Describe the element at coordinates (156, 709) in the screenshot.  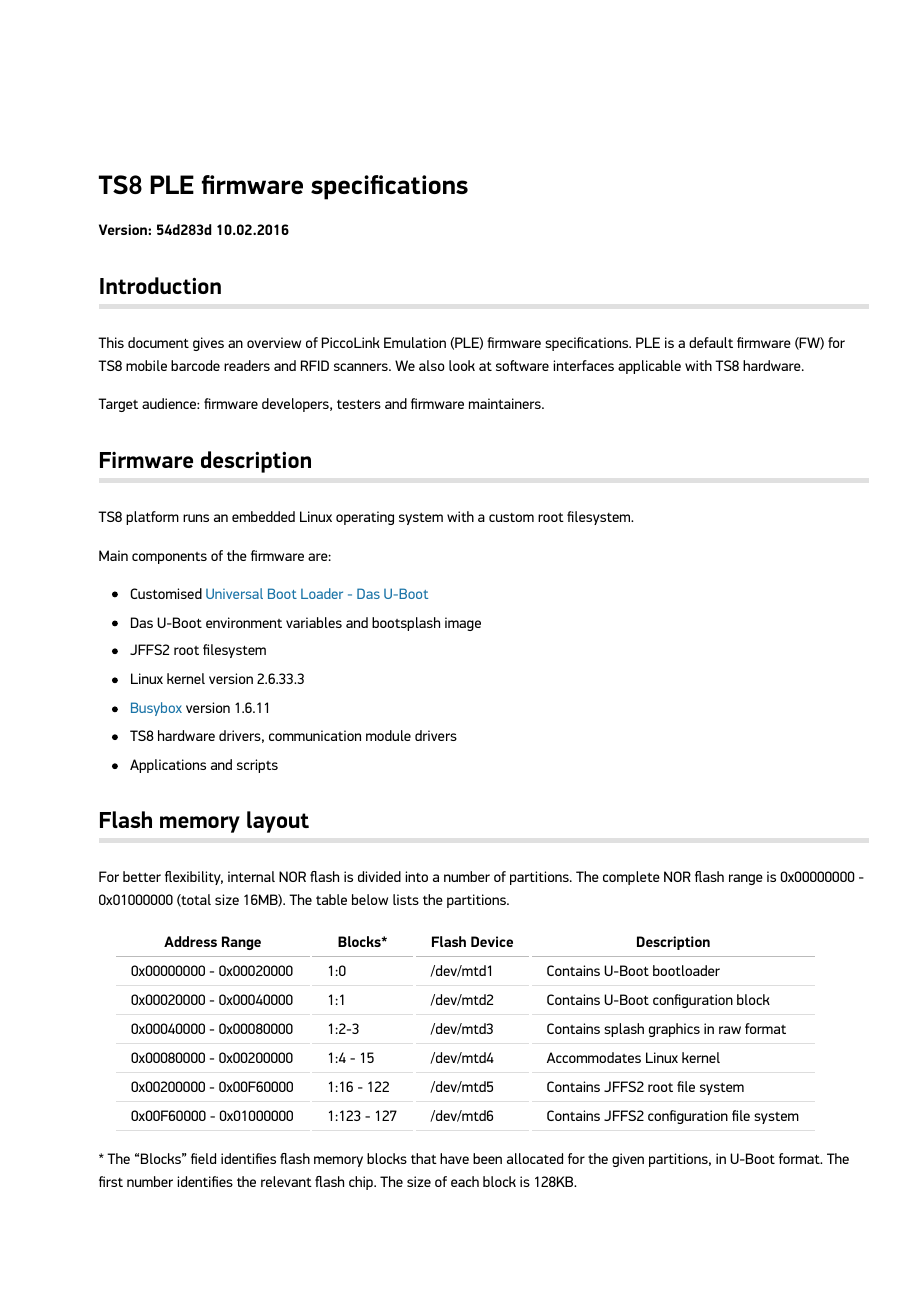
I see `Busybox` at that location.
